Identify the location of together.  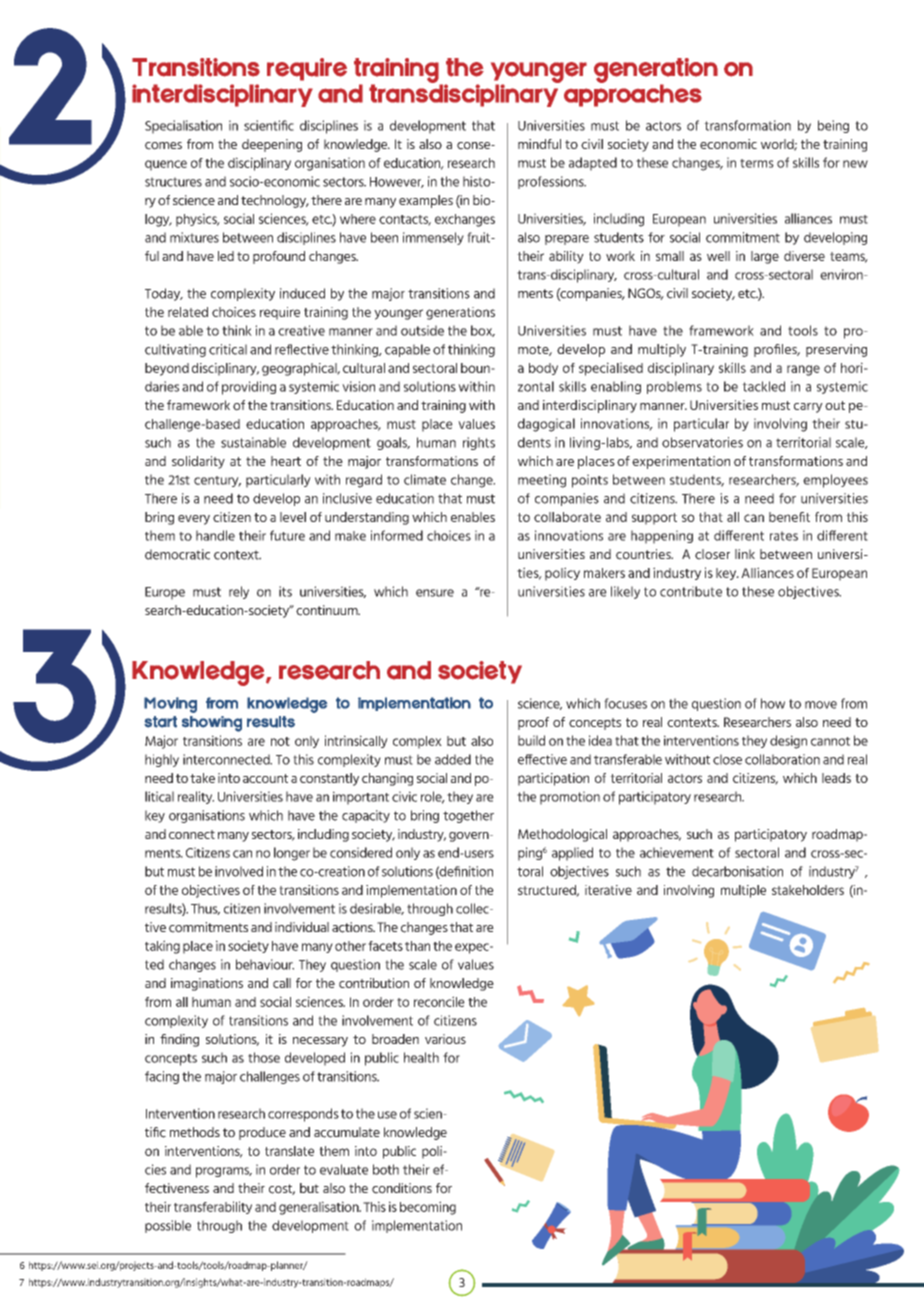
(468, 816).
